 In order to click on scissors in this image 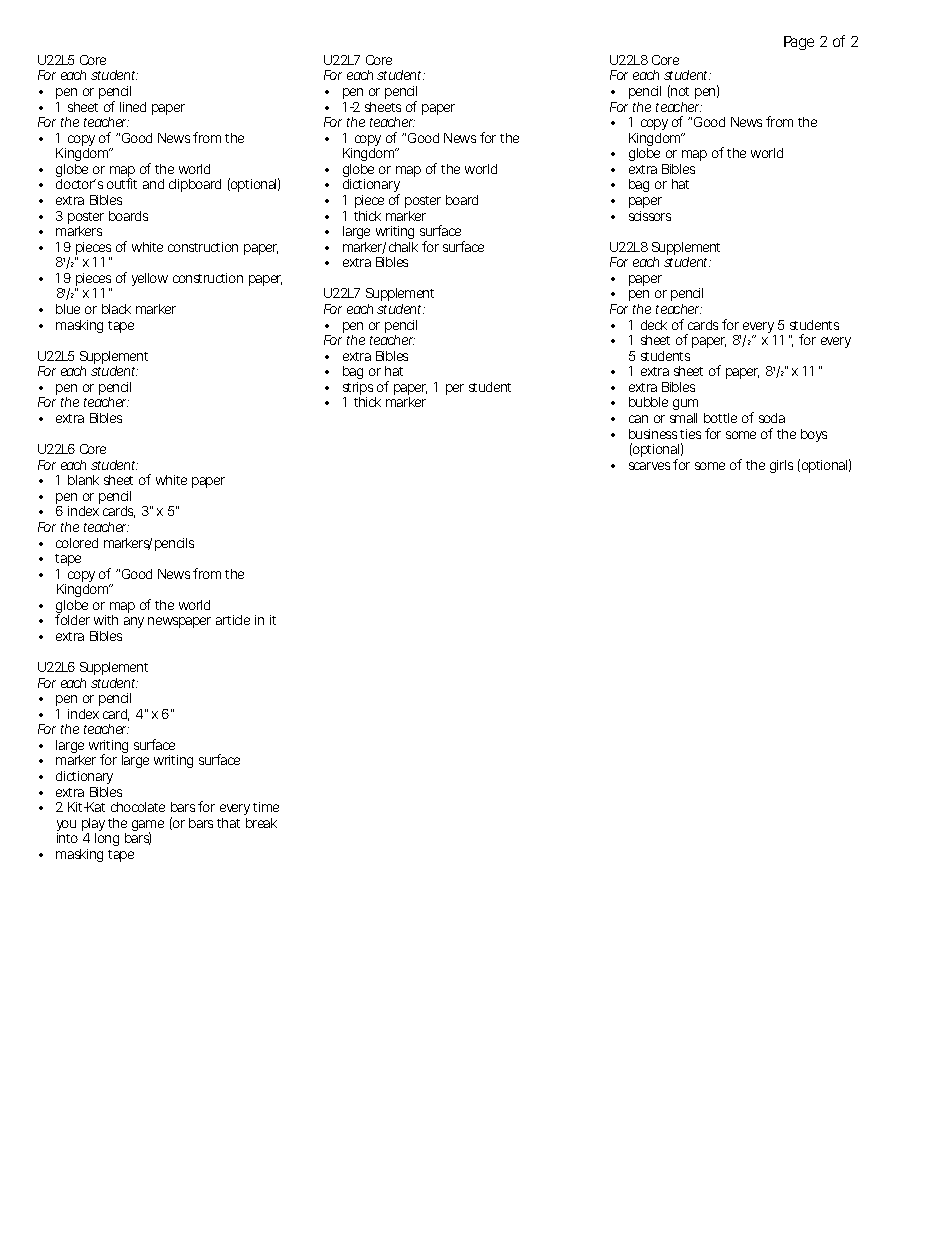, I will do `click(650, 216)`.
